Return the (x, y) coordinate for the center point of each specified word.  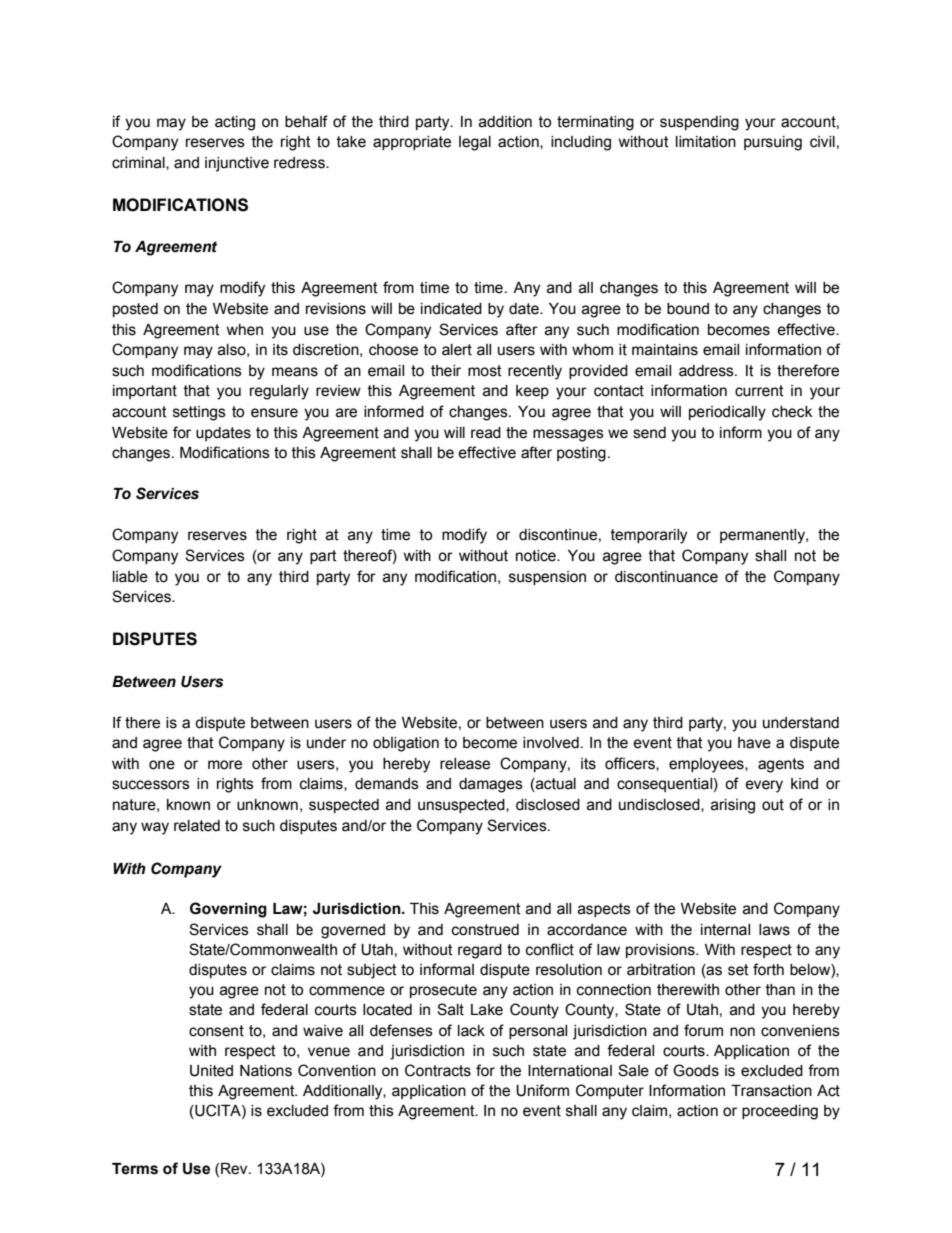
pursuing (773, 143)
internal (725, 930)
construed (485, 930)
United (211, 1071)
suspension (547, 578)
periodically (727, 413)
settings (199, 413)
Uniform (542, 1090)
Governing (228, 910)
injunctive (237, 164)
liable (130, 577)
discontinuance (666, 577)
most (485, 371)
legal (475, 143)
